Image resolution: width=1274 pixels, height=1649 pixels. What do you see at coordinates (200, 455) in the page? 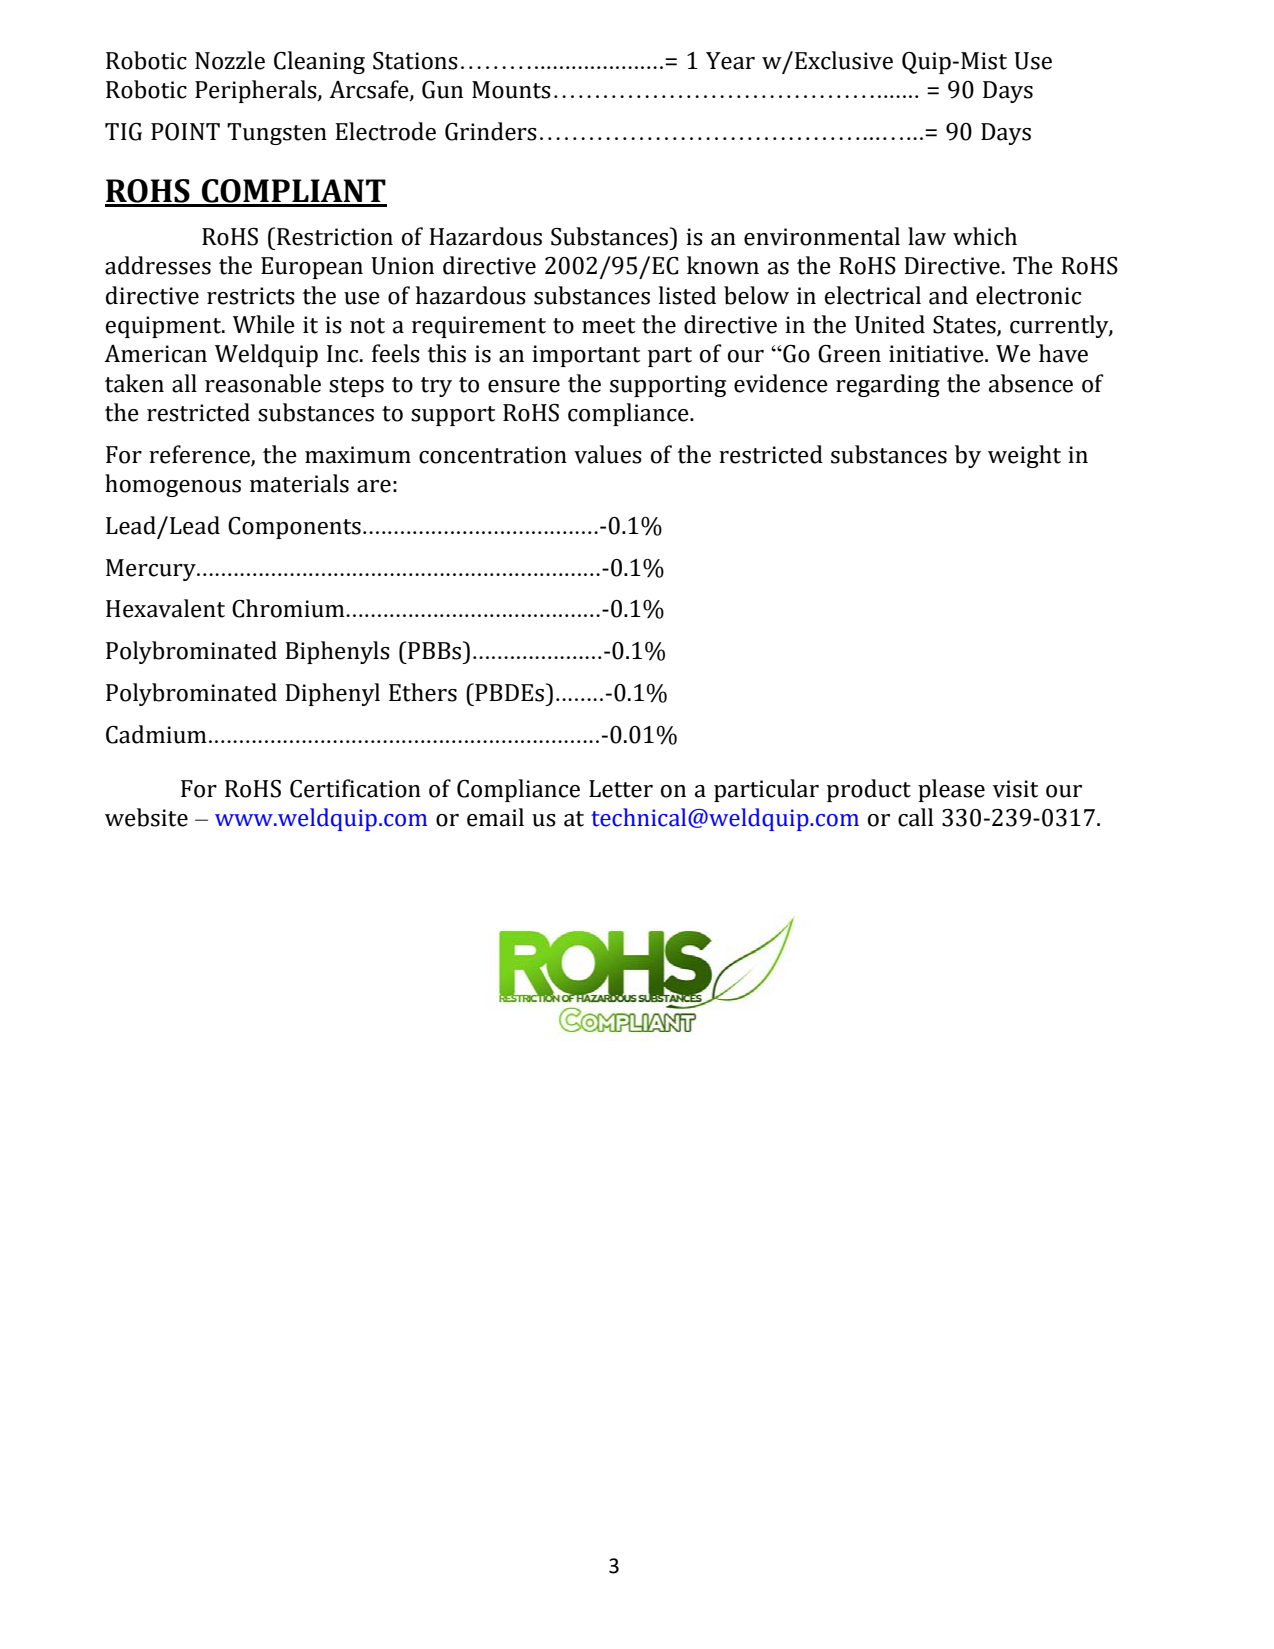
I see `reference` at bounding box center [200, 455].
